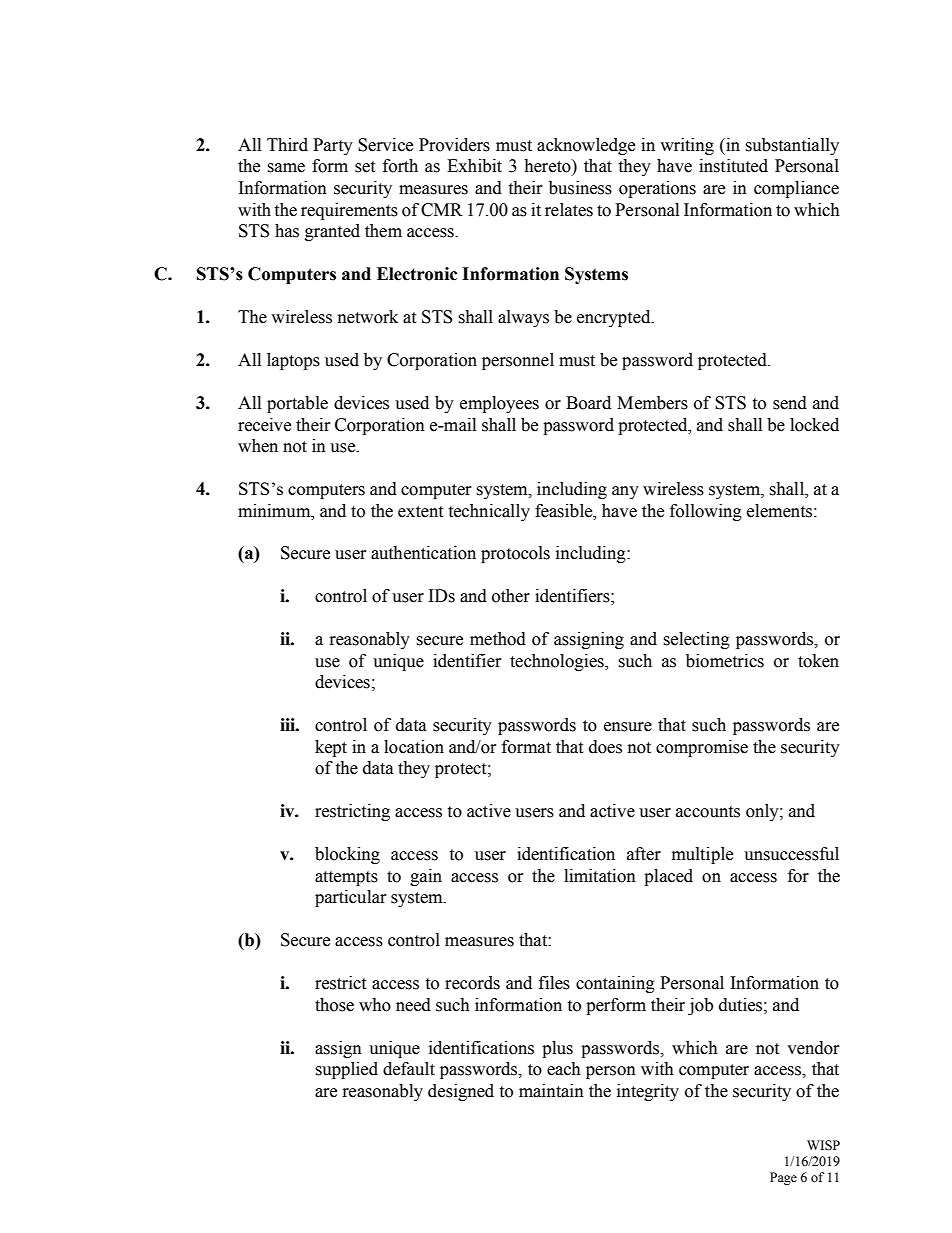 This screenshot has width=952, height=1233. I want to click on business, so click(580, 188).
